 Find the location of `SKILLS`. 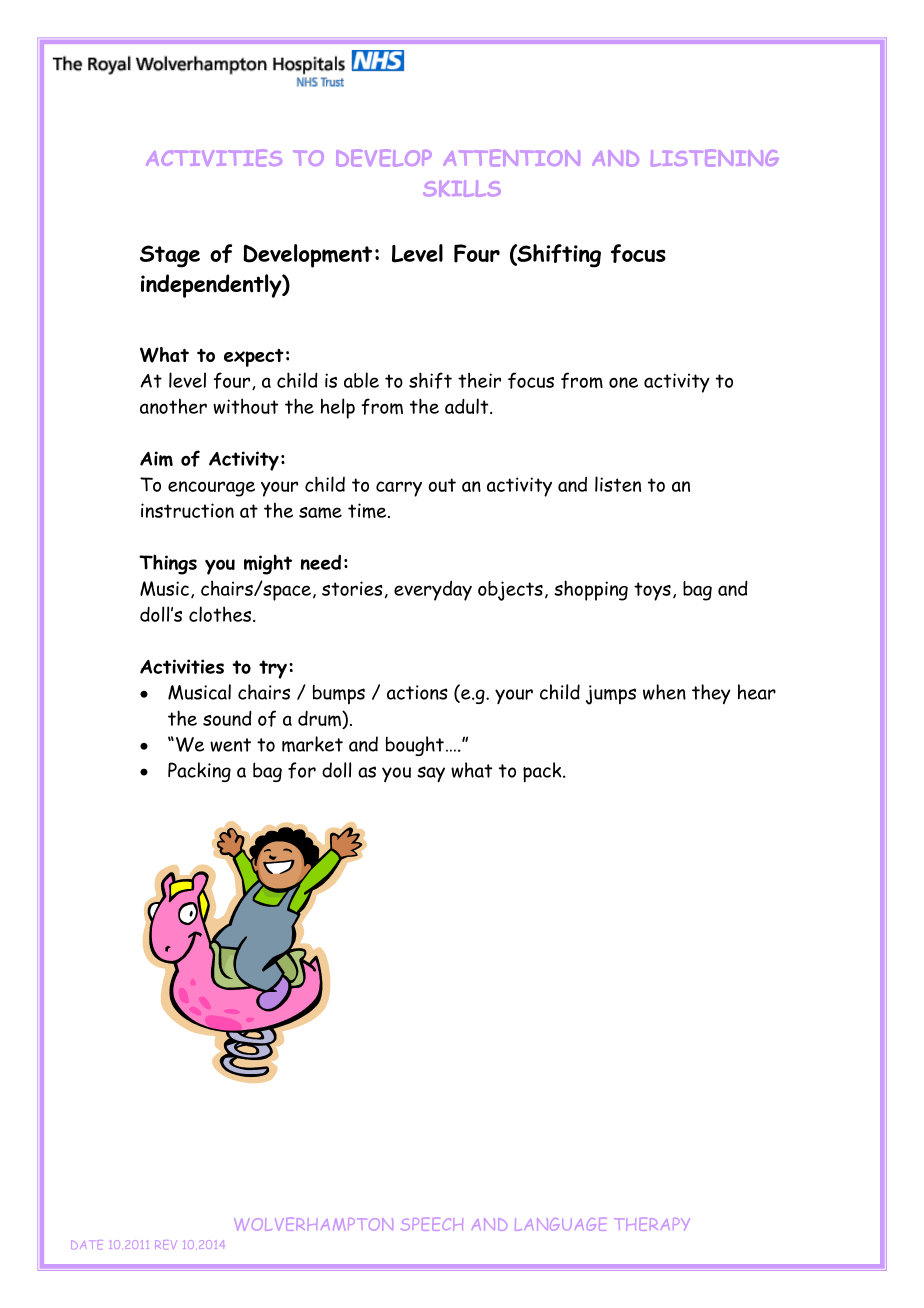

SKILLS is located at coordinates (462, 188).
